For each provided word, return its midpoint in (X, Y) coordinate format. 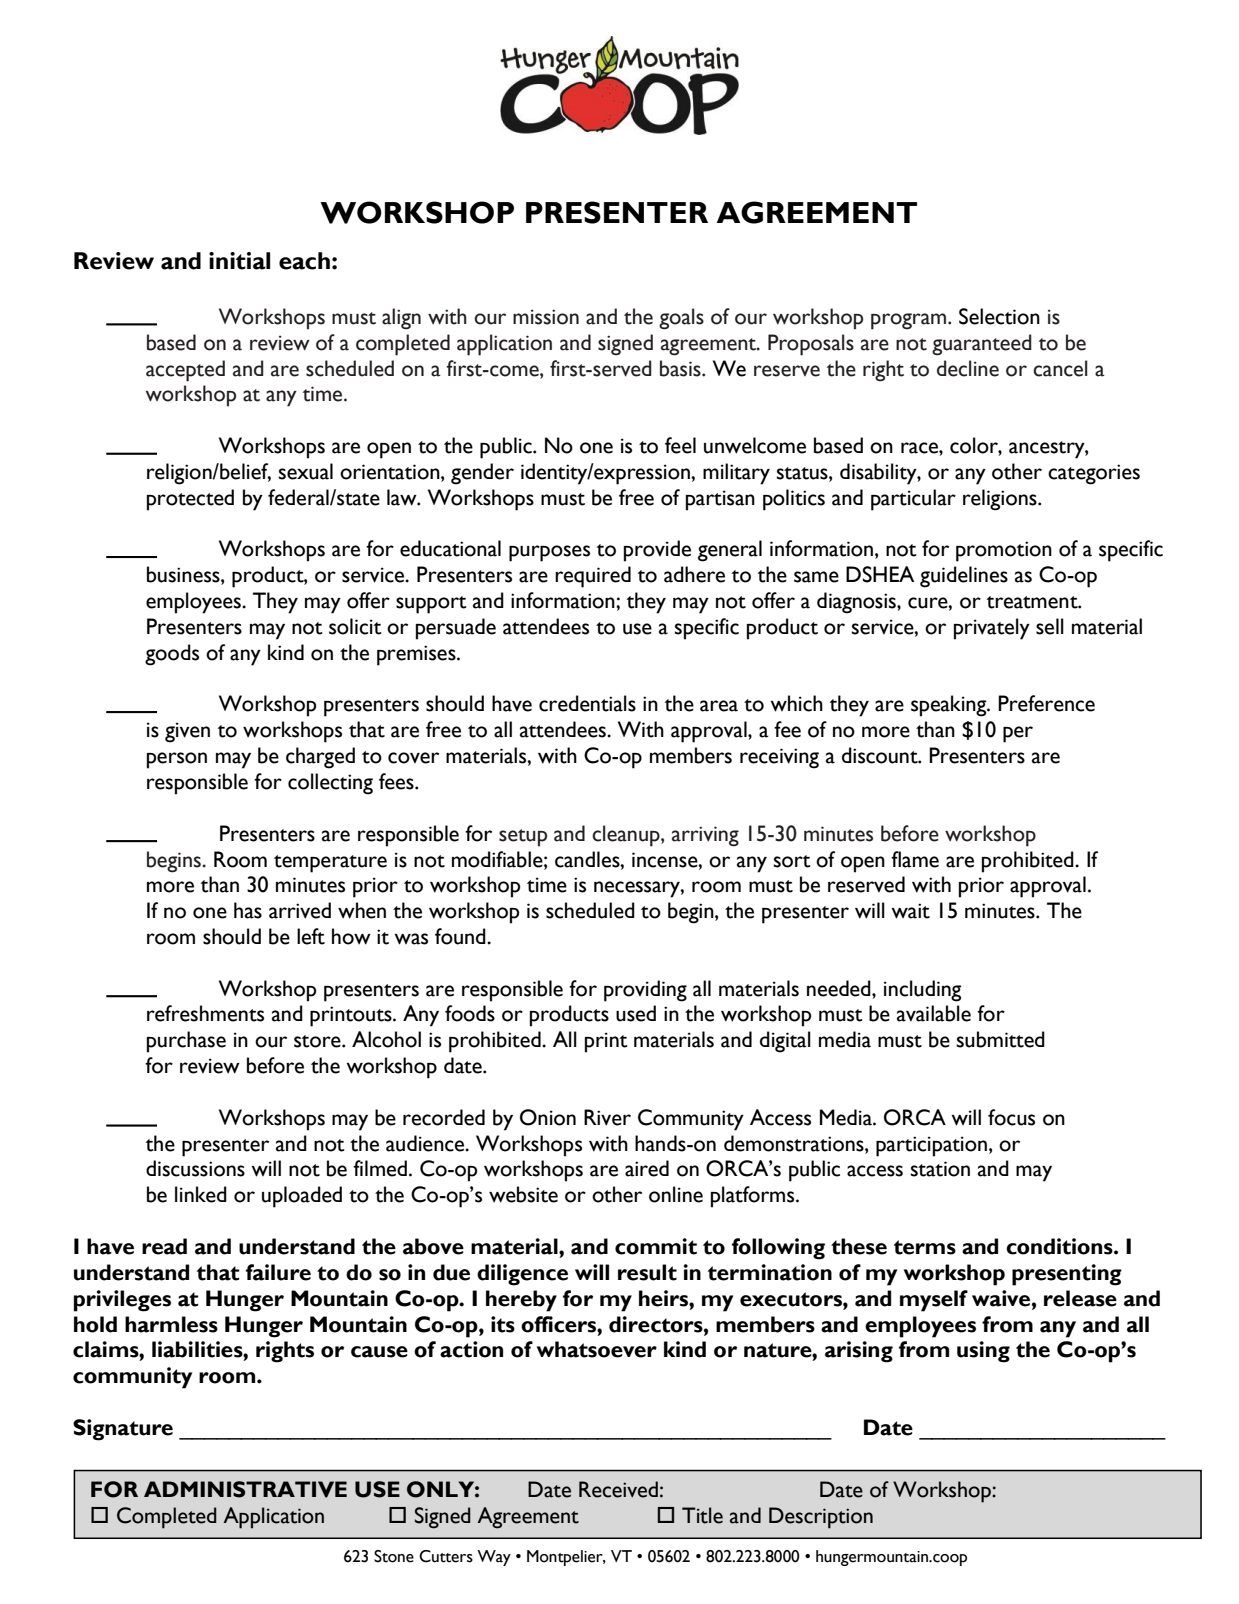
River (607, 1117)
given (187, 732)
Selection (999, 316)
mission (546, 317)
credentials (587, 703)
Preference (1046, 703)
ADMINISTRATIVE (245, 1489)
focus (1011, 1117)
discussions (195, 1168)
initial (239, 261)
